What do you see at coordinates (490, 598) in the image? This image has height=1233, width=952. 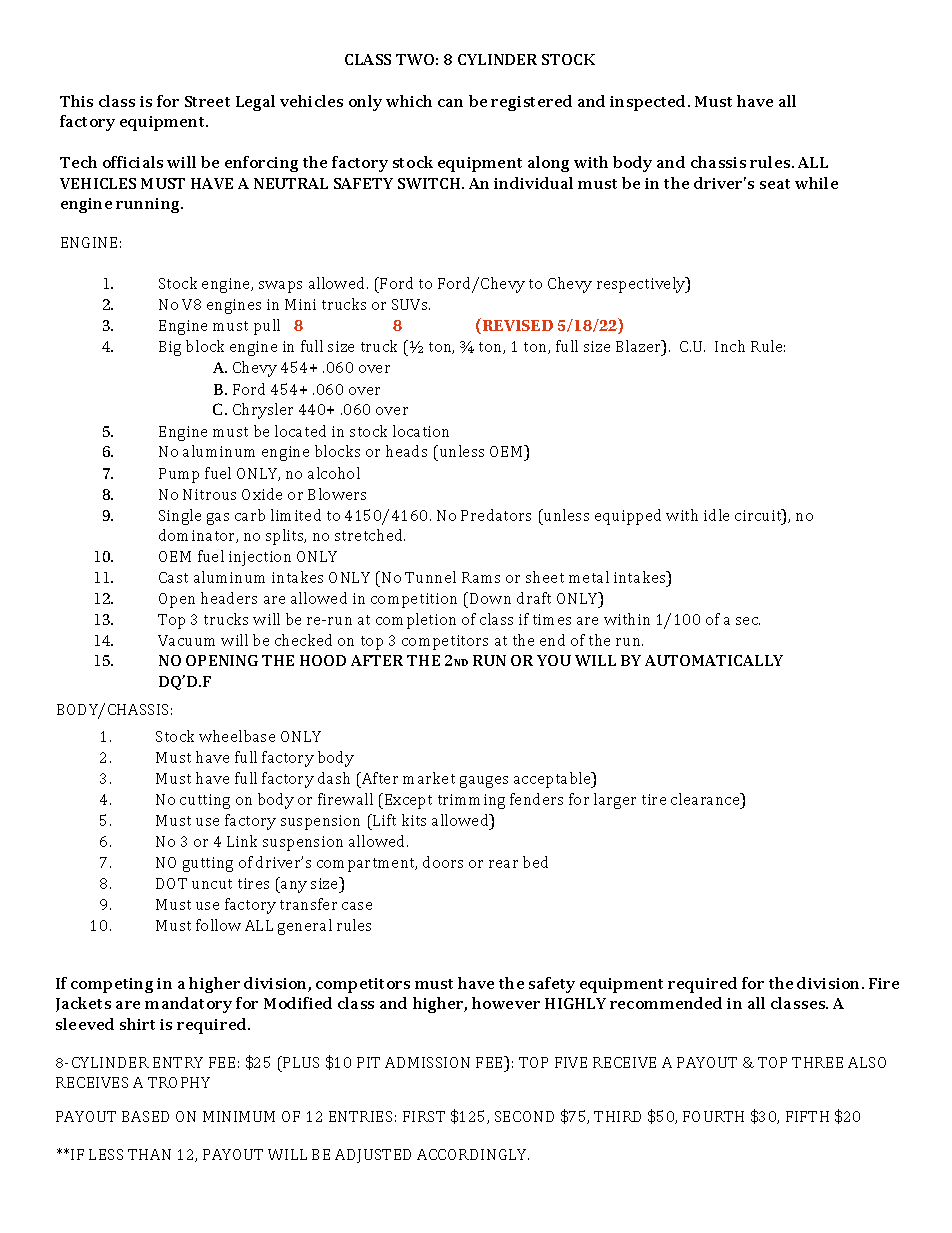 I see `Down` at bounding box center [490, 598].
